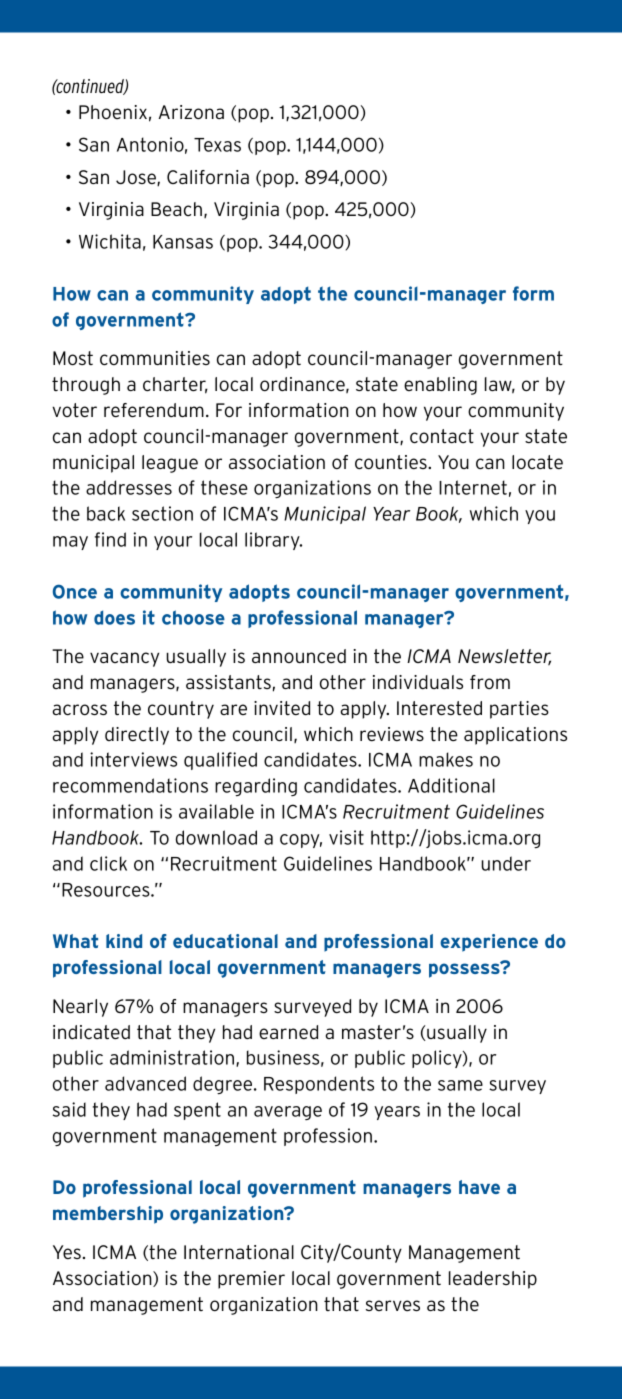 The image size is (622, 1399). I want to click on Jose, so click(137, 178).
